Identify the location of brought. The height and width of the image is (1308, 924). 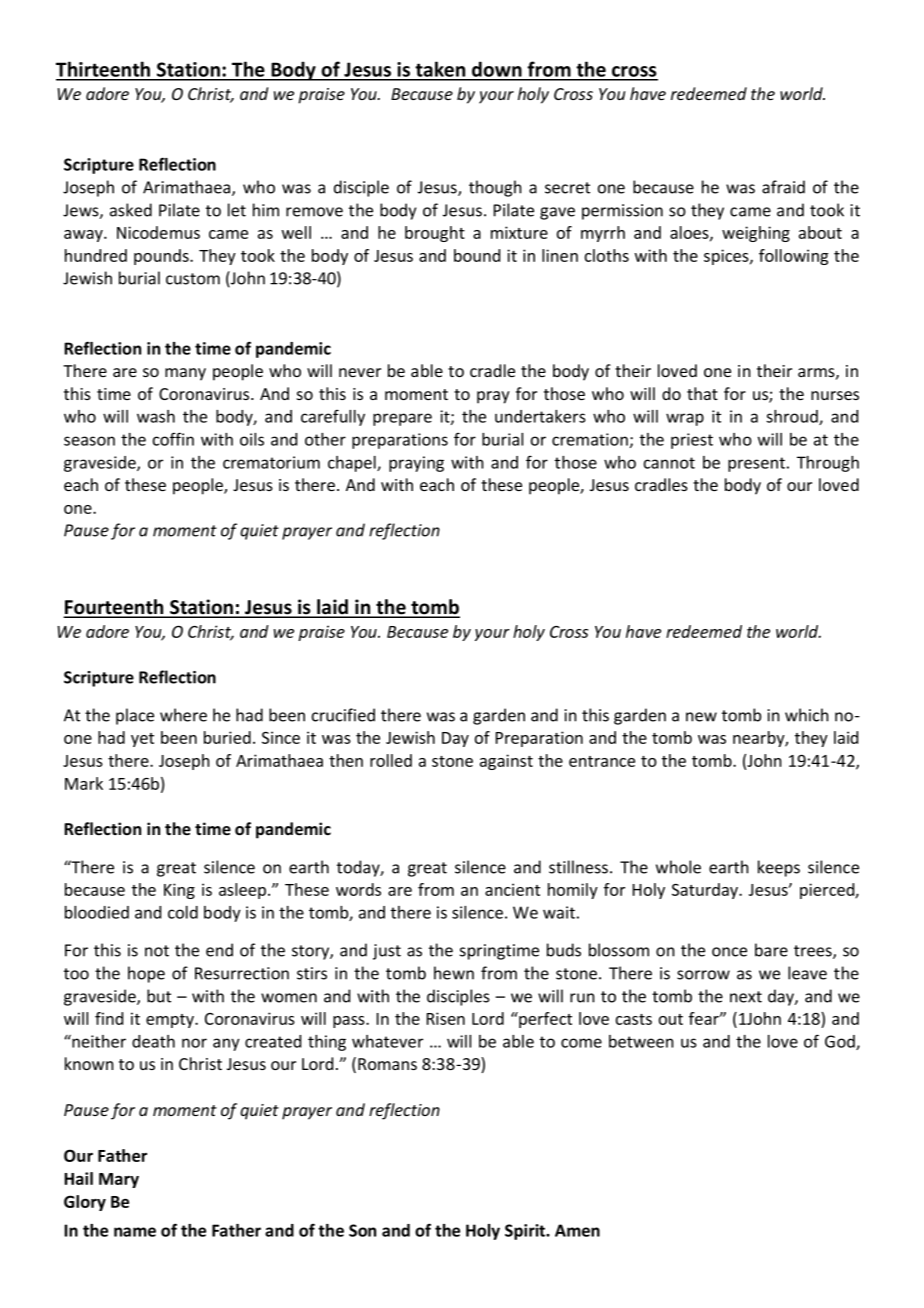
(435, 234).
